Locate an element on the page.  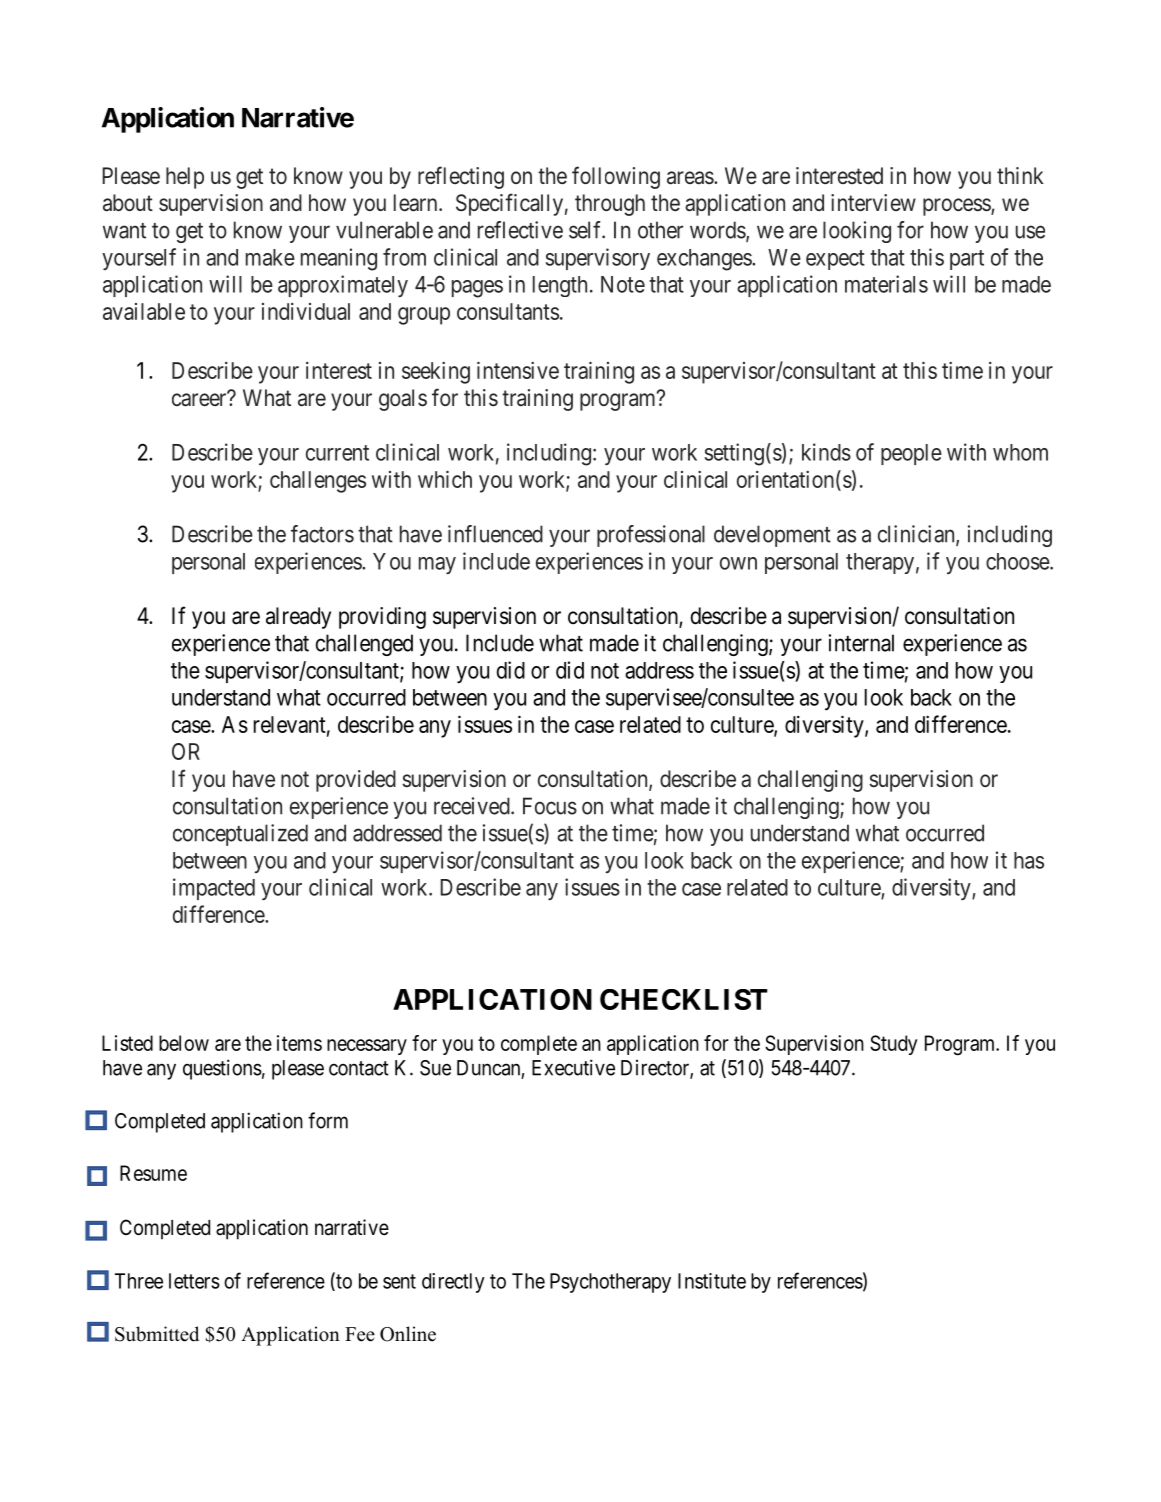
process is located at coordinates (957, 207).
